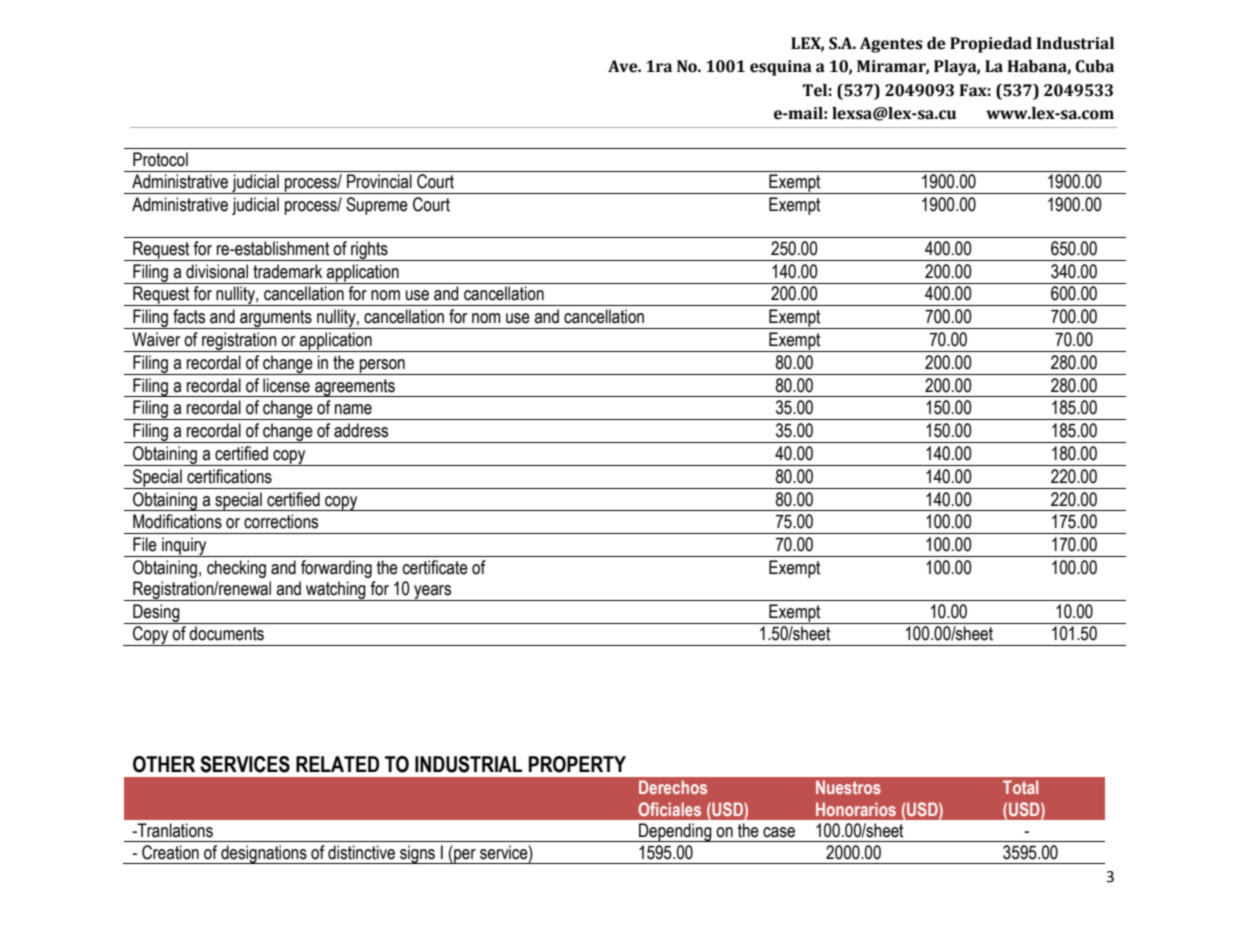 Image resolution: width=1233 pixels, height=952 pixels. I want to click on Protocol, so click(160, 159).
